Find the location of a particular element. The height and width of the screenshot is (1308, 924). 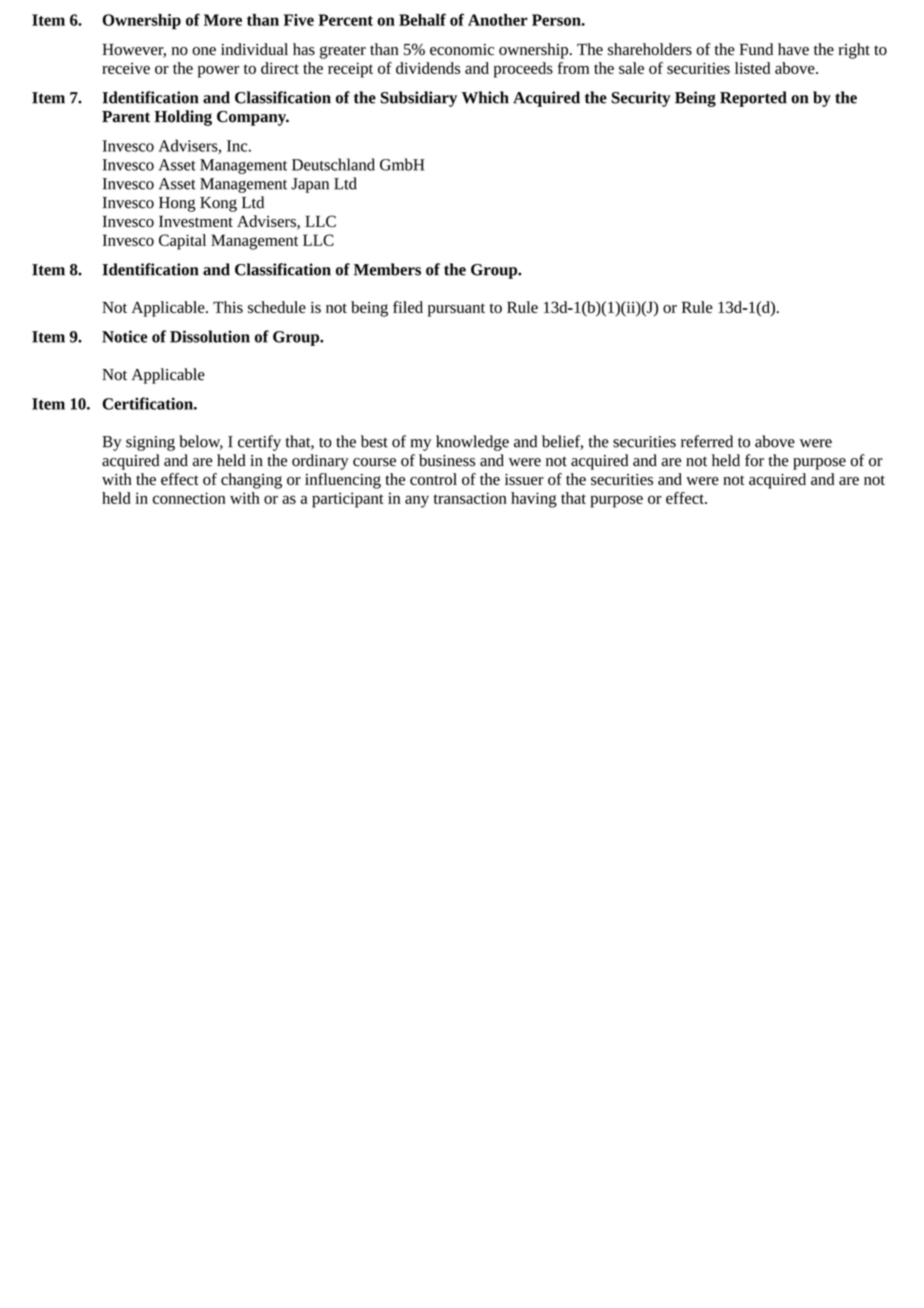

changing is located at coordinates (251, 481).
